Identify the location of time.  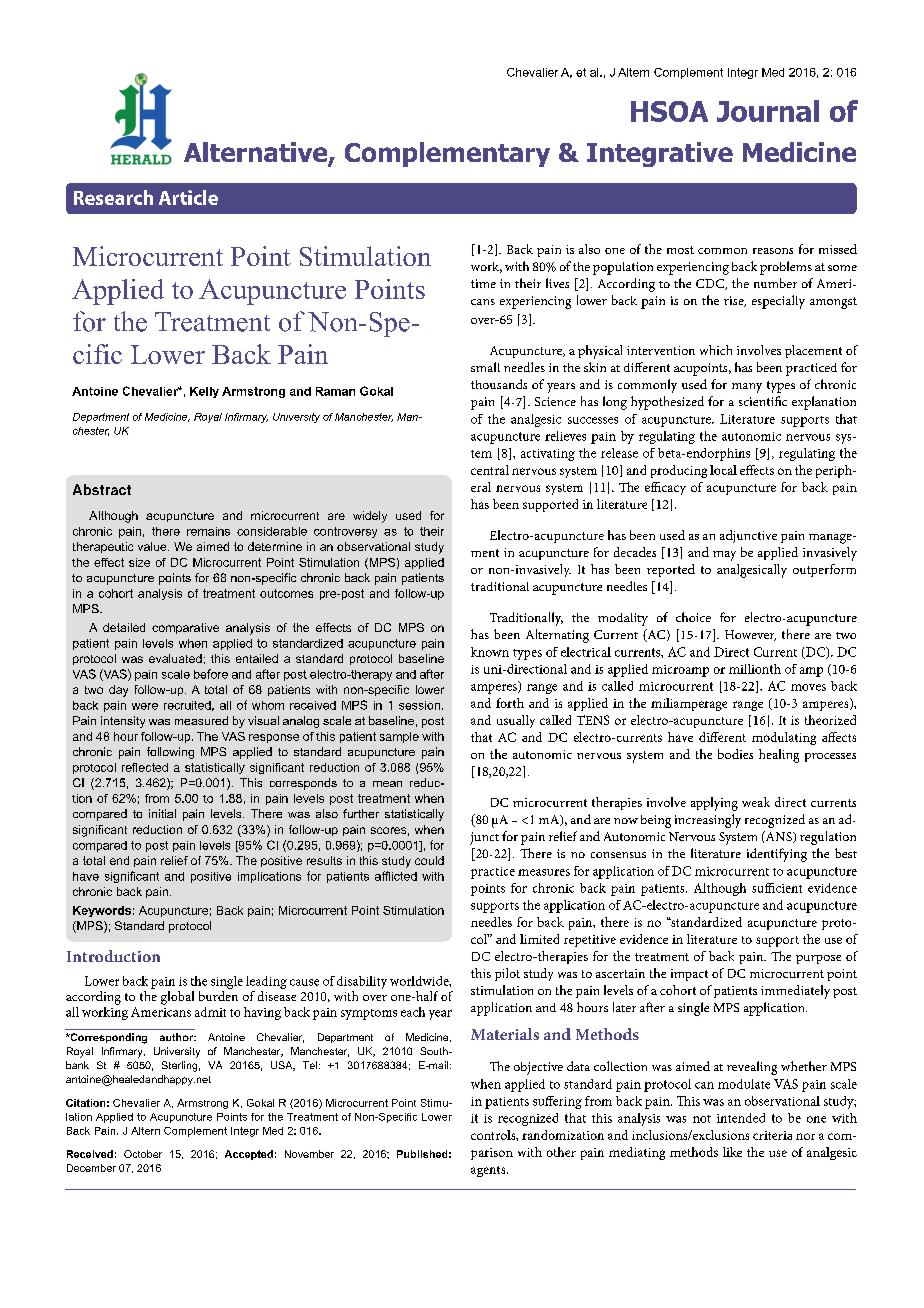
(483, 283).
